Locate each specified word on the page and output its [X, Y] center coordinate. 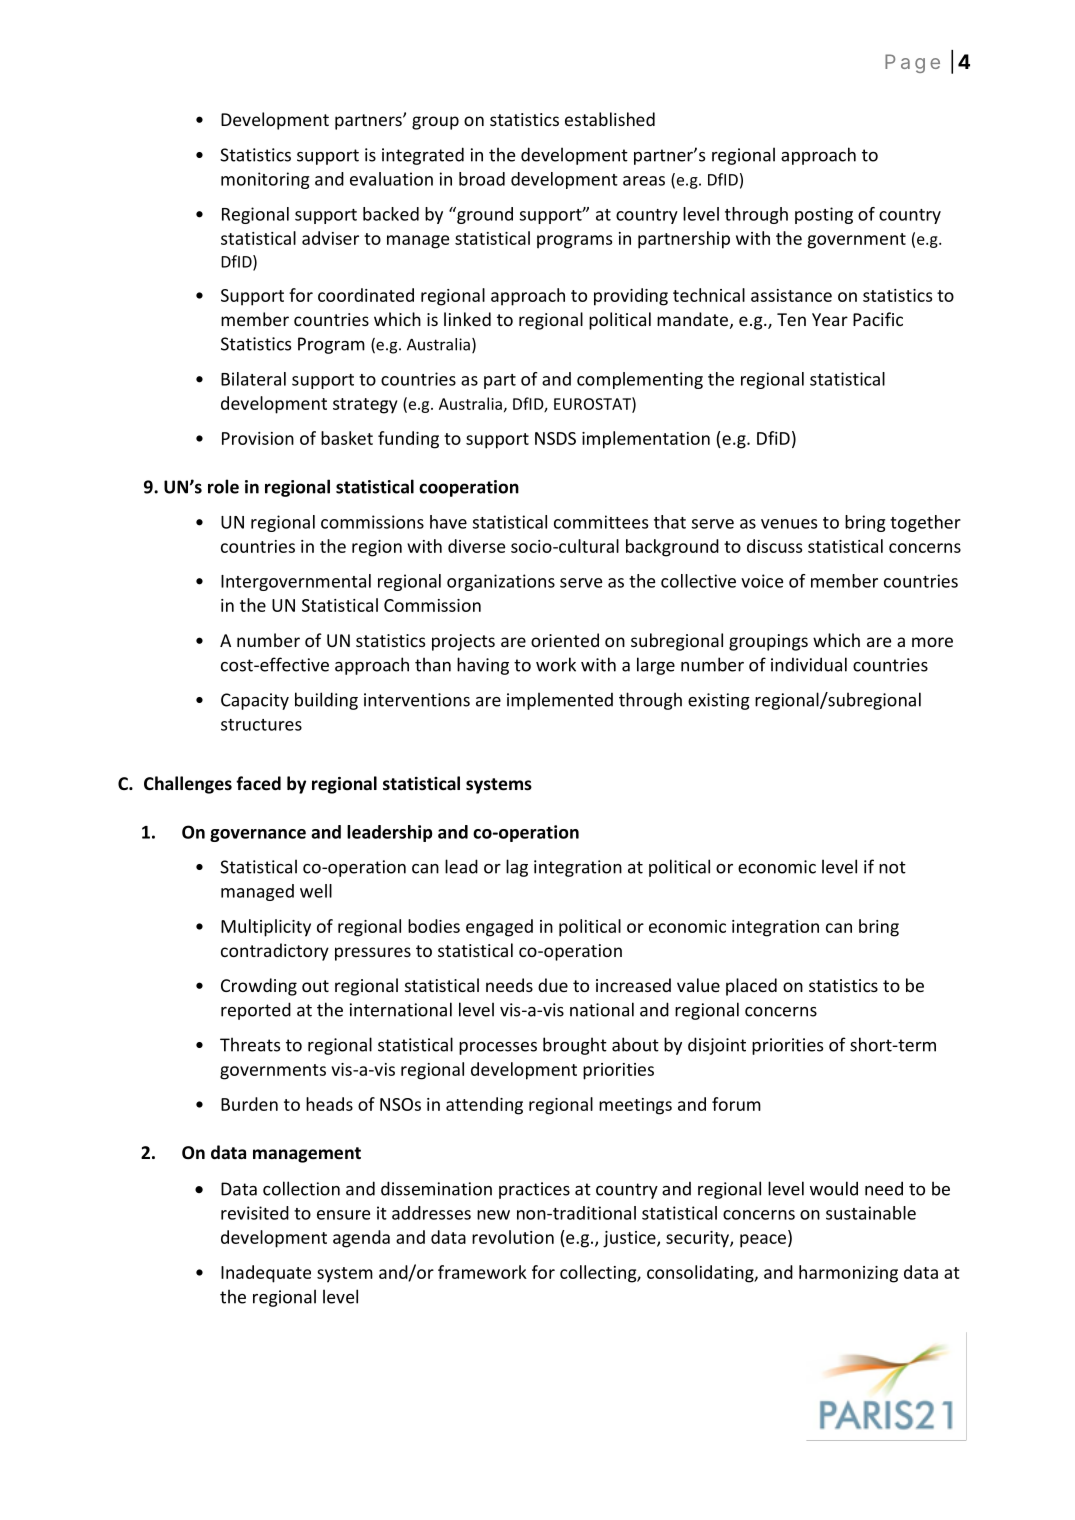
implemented [560, 701]
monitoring [265, 180]
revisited [255, 1213]
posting [824, 215]
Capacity [255, 701]
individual [809, 664]
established [610, 119]
